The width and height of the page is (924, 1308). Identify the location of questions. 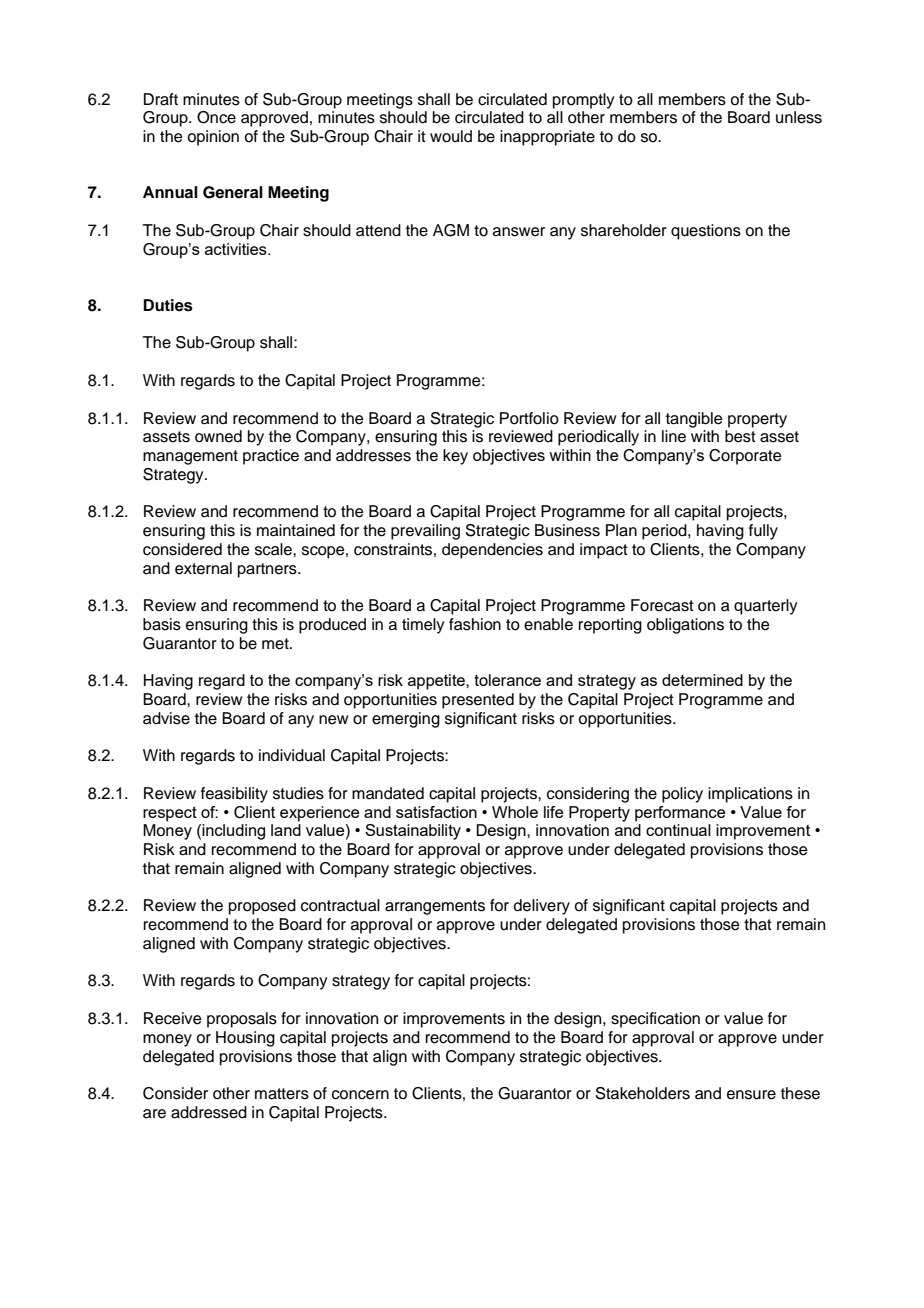
(706, 232).
